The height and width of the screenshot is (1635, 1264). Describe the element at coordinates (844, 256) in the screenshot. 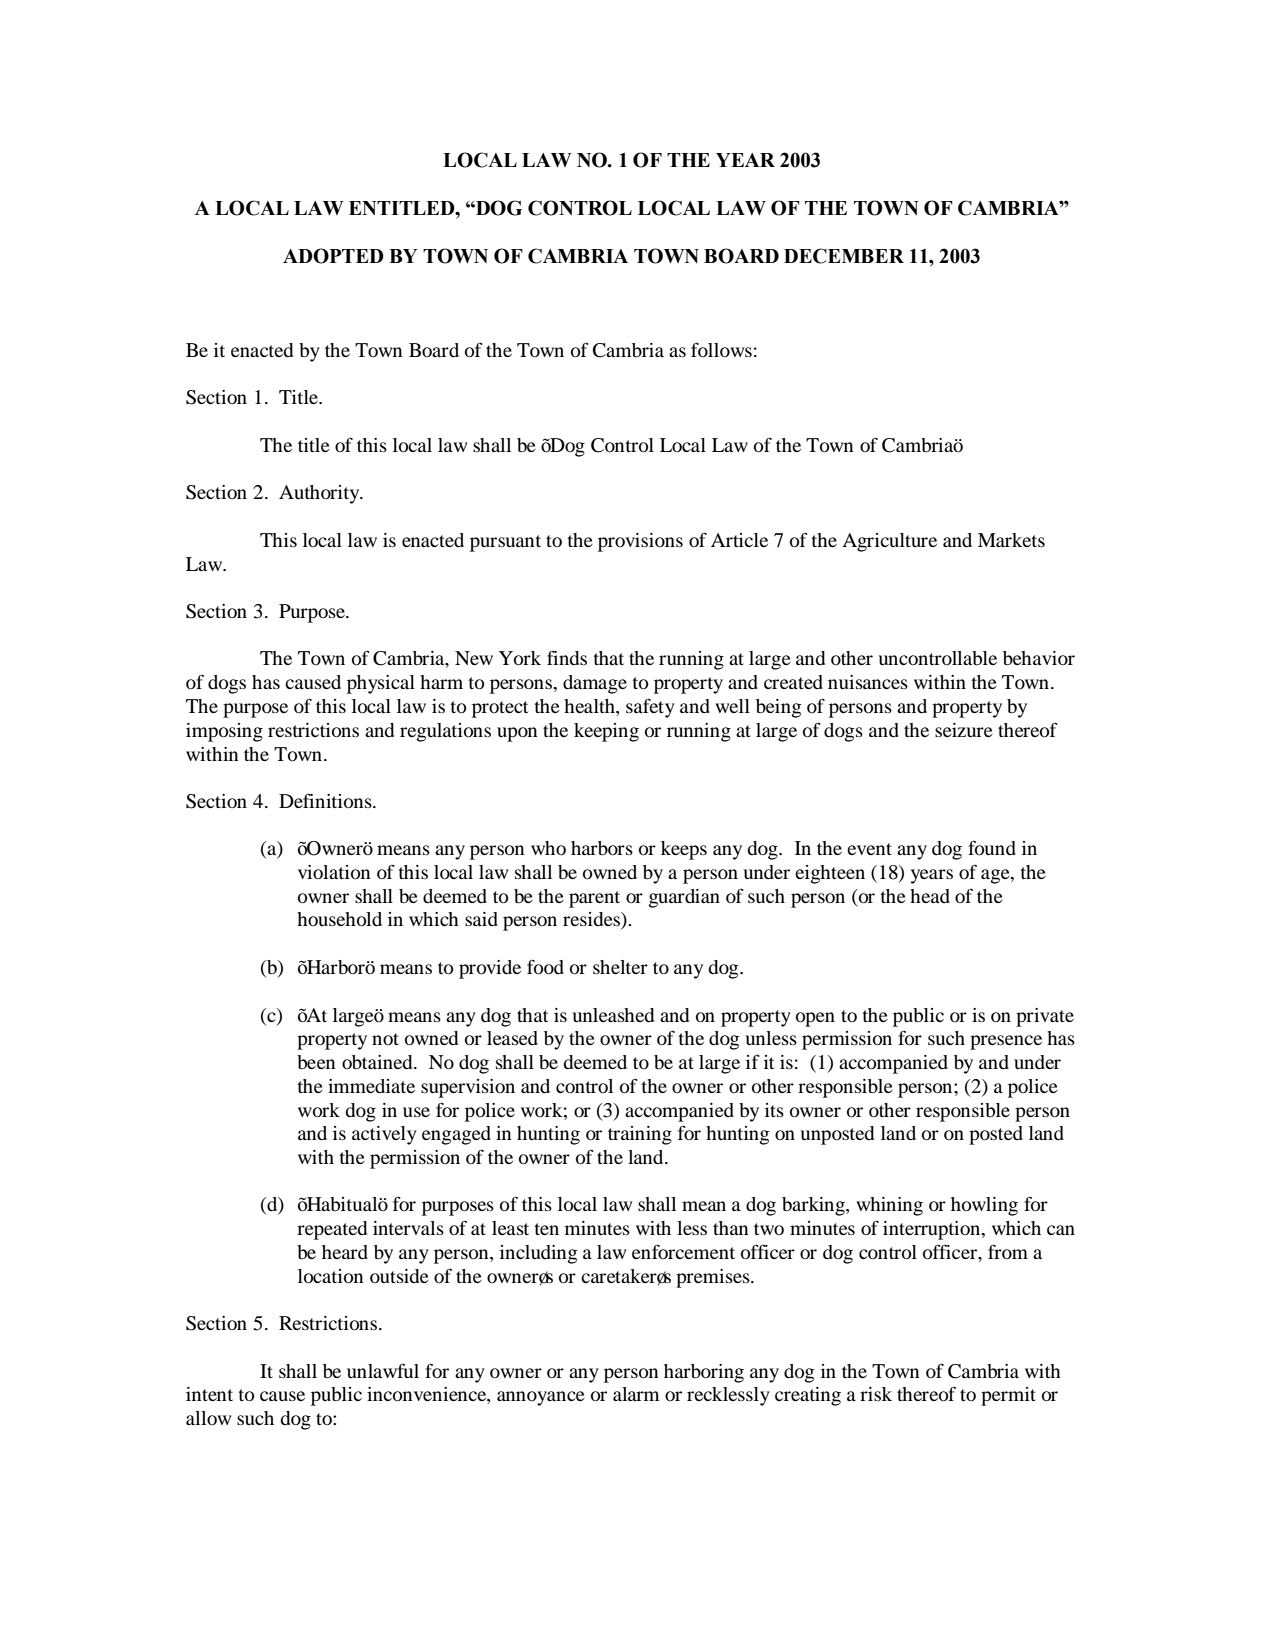

I see `DECEMBER` at that location.
